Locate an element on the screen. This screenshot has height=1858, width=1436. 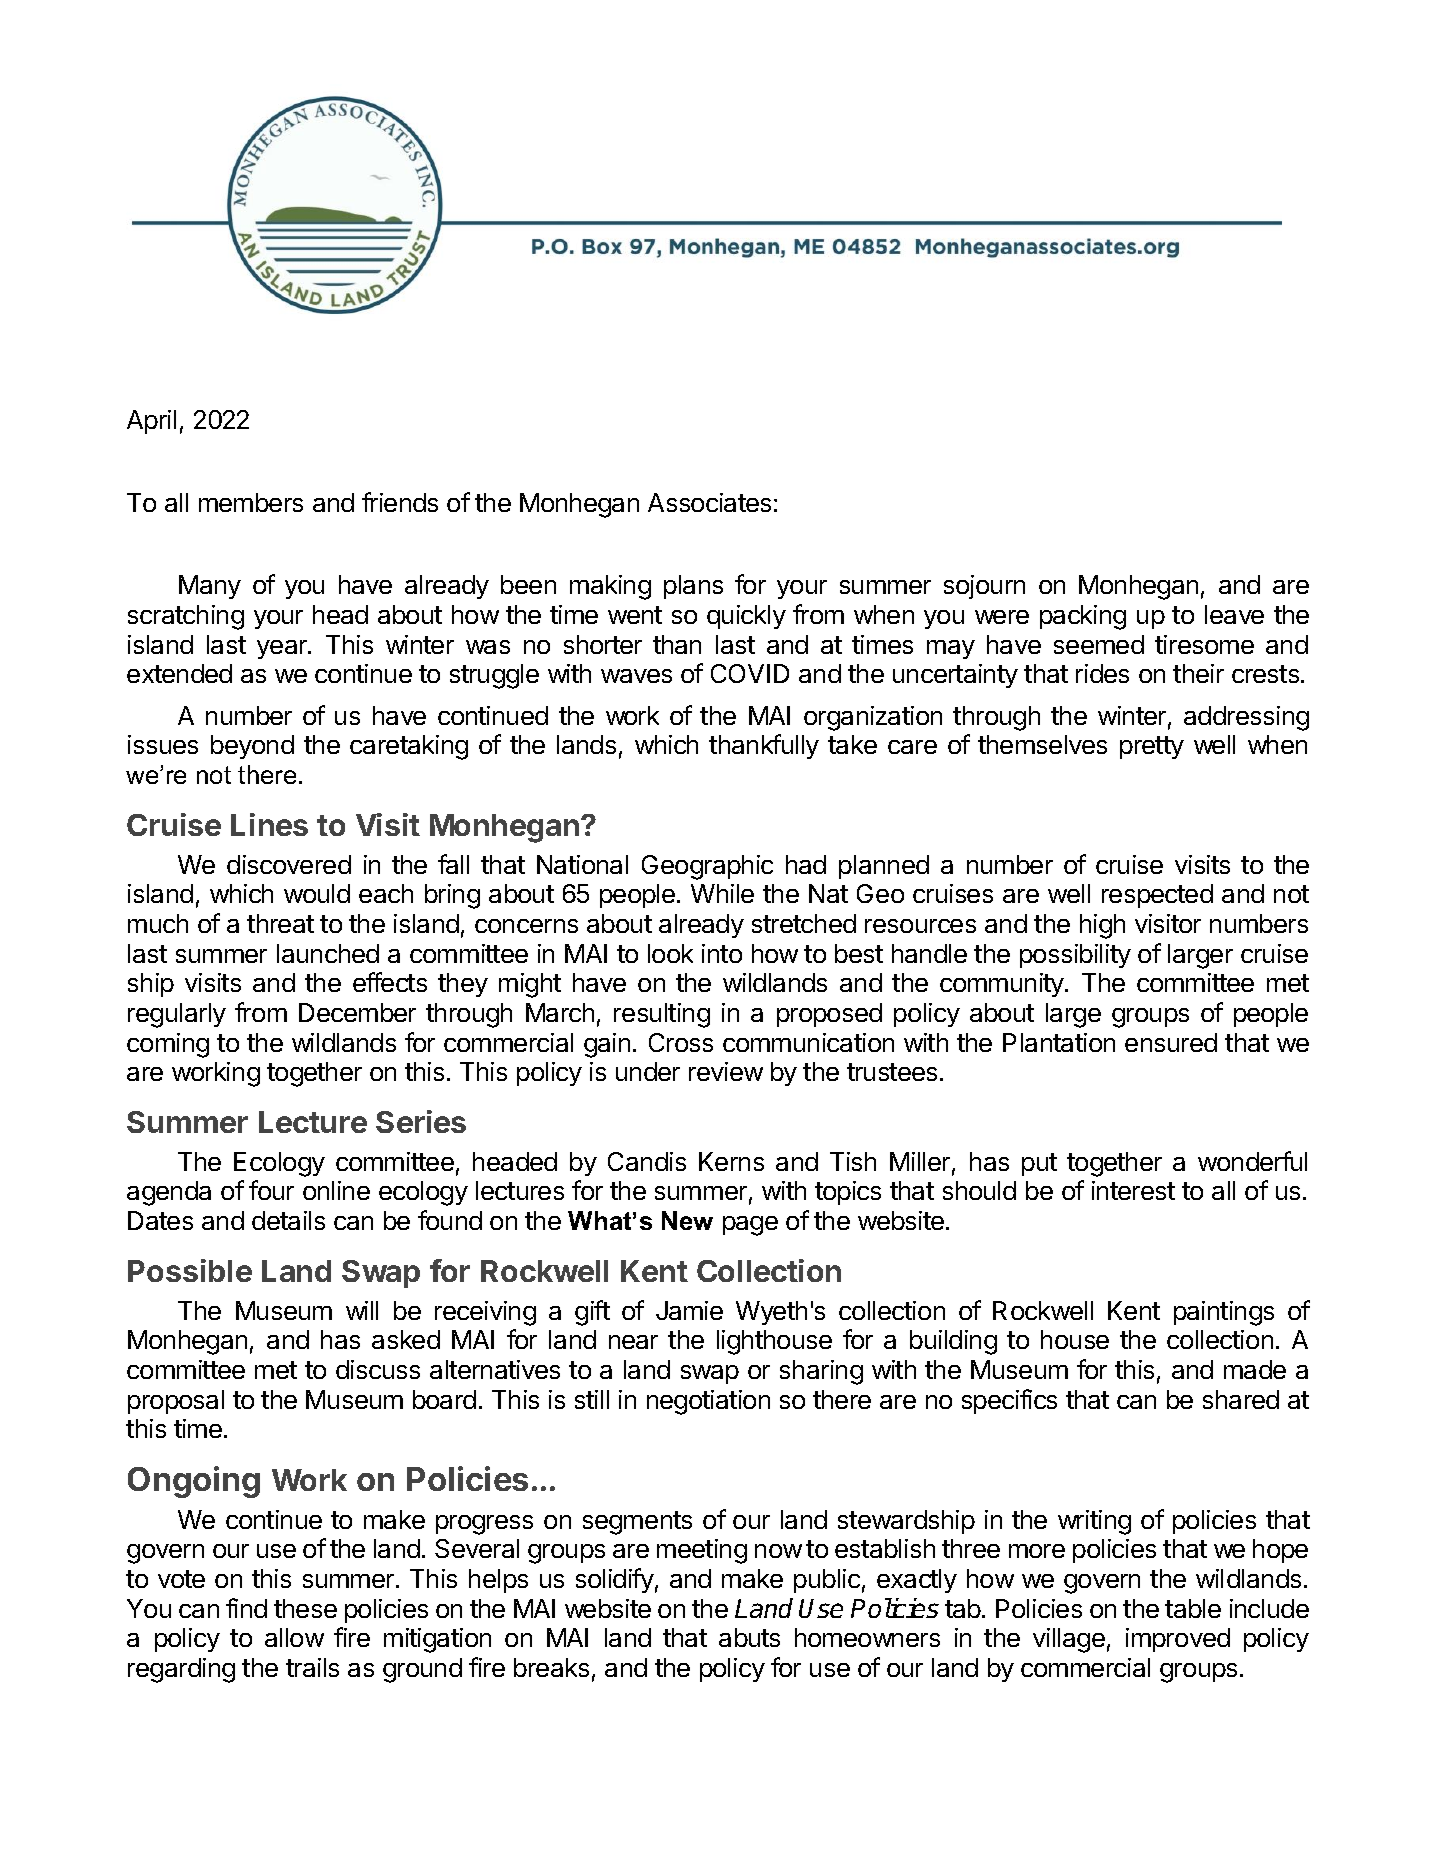
allow is located at coordinates (294, 1637).
